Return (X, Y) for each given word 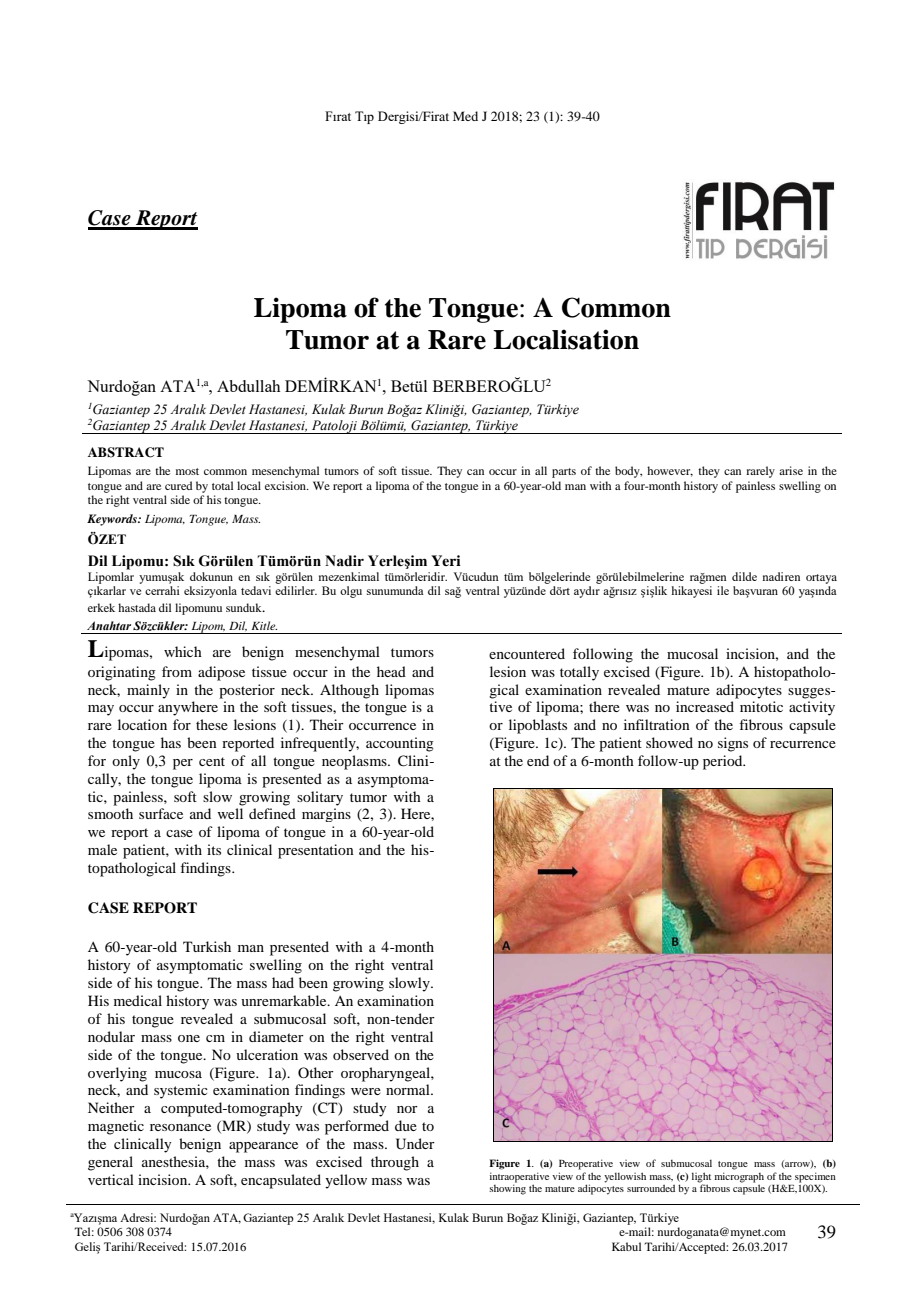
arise (791, 470)
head (391, 671)
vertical (111, 1179)
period (724, 762)
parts (564, 473)
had (283, 982)
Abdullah (248, 386)
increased (705, 706)
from (177, 671)
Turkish (207, 946)
